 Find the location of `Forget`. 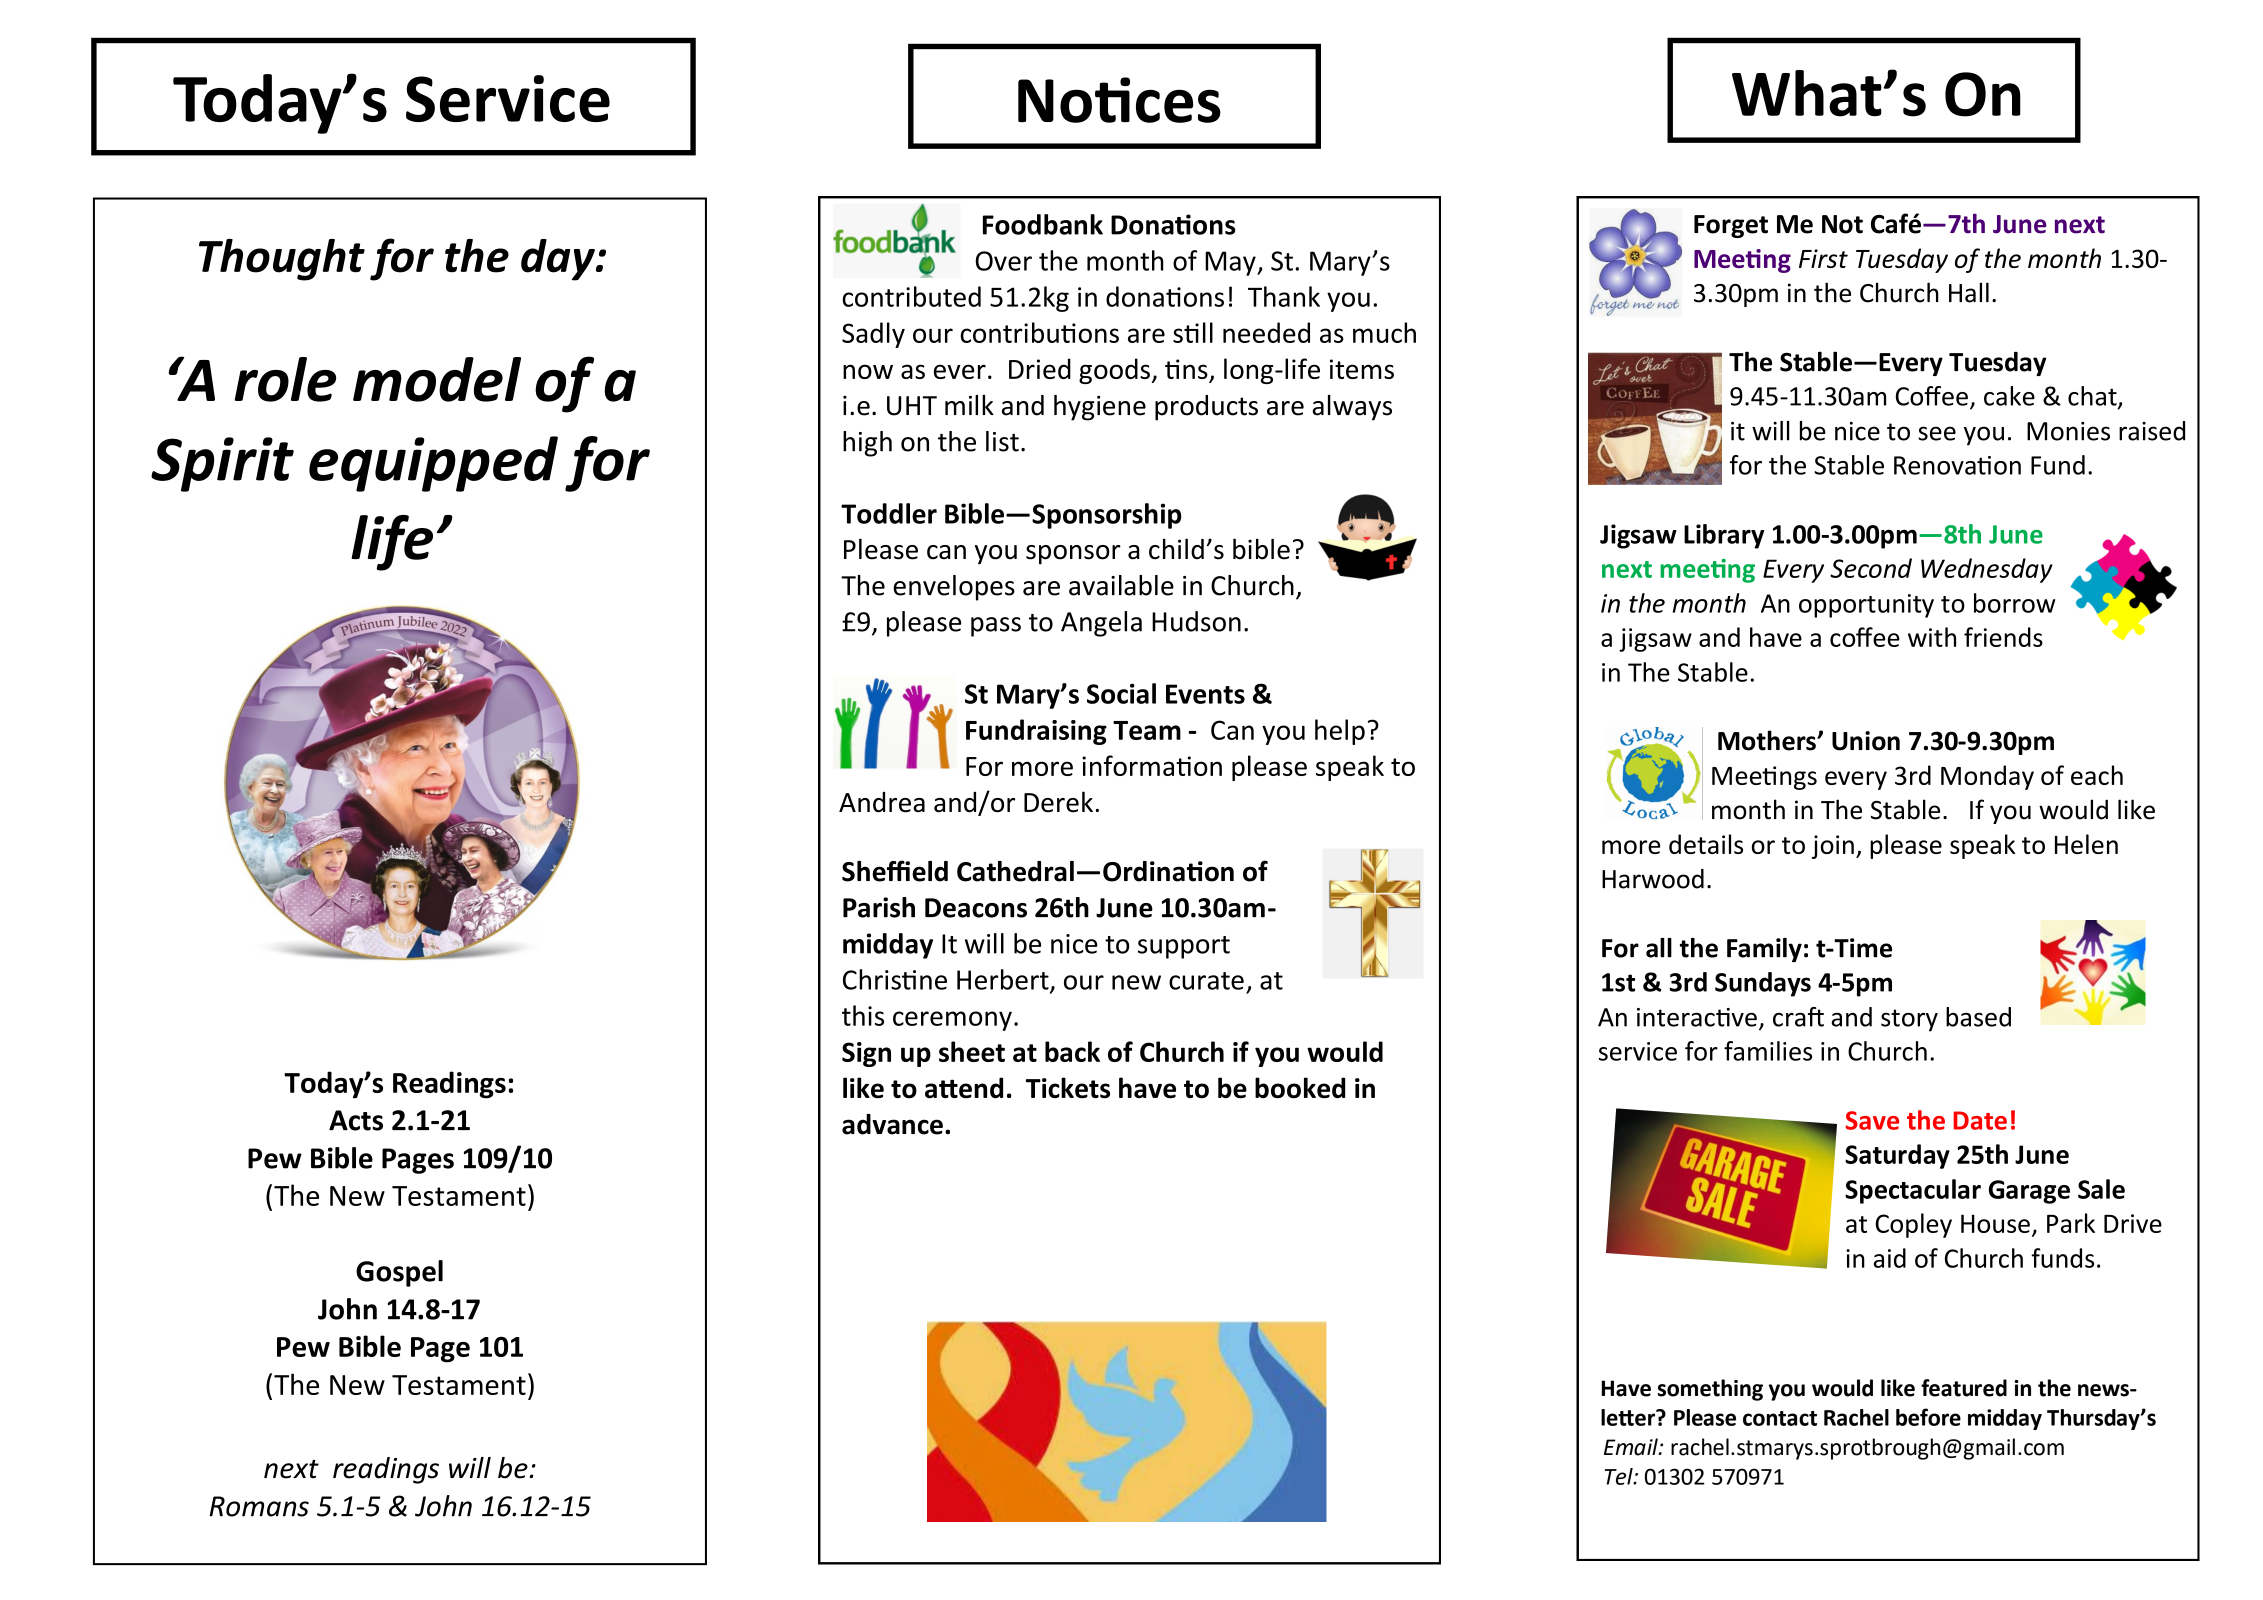

Forget is located at coordinates (1731, 226).
